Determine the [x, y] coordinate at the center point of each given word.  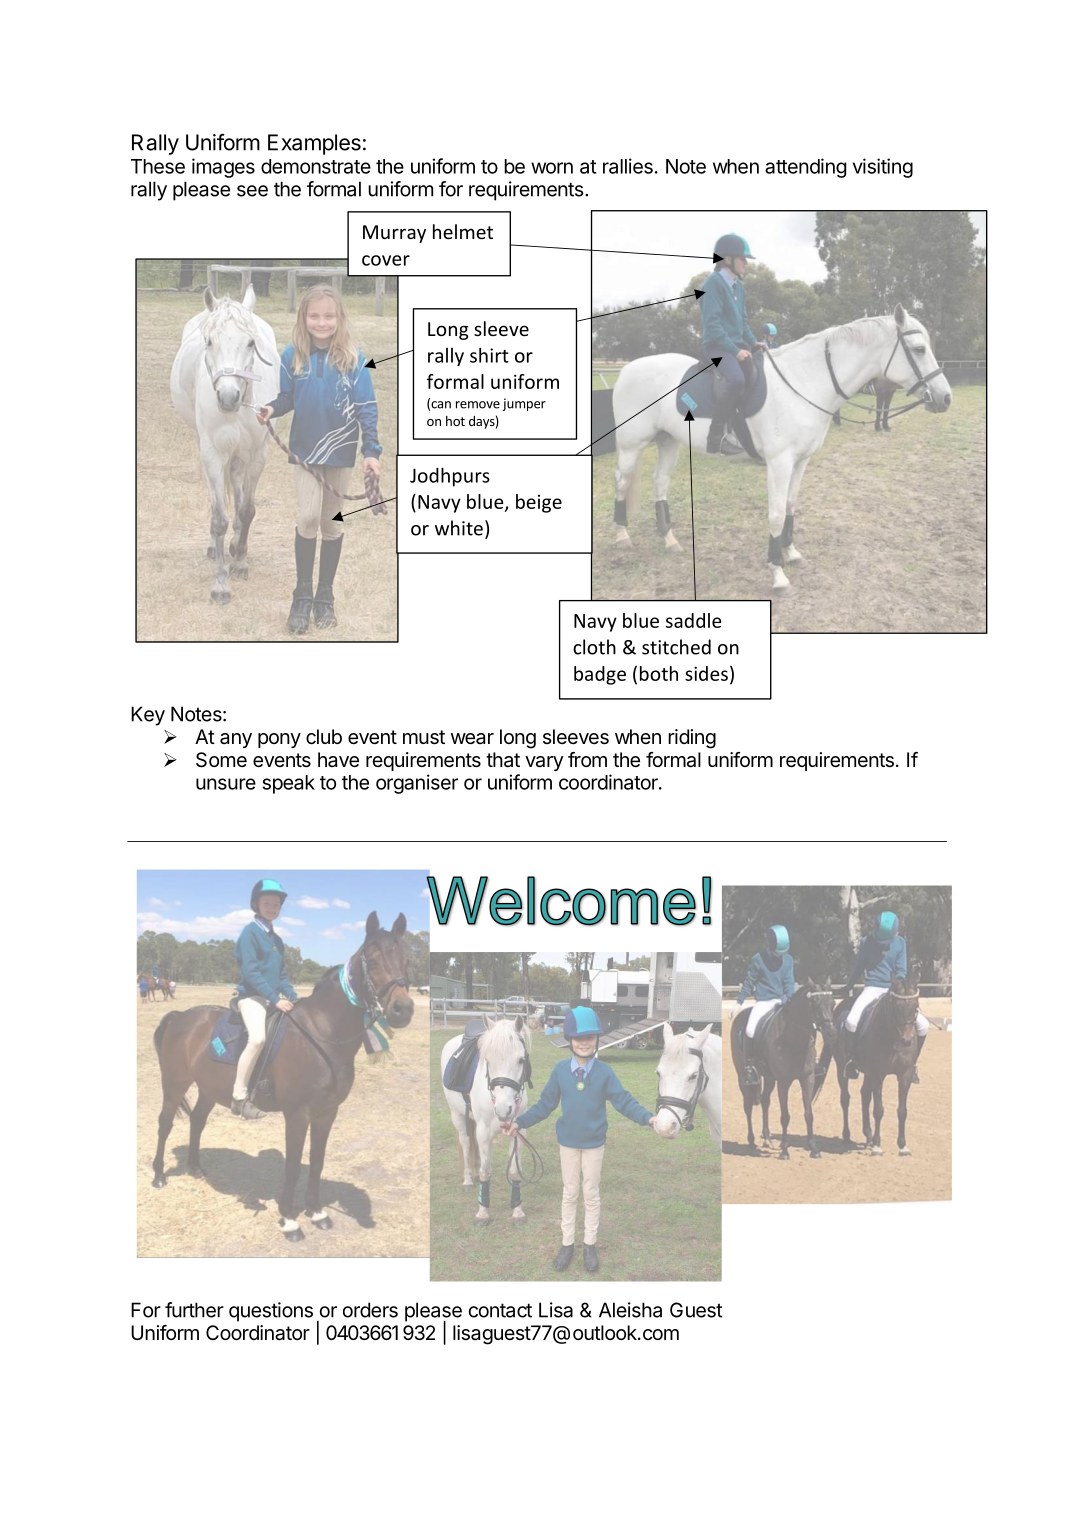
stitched [676, 647]
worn [552, 168]
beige [539, 503]
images [223, 168]
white [459, 528]
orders [370, 1310]
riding [692, 739]
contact [500, 1310]
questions [271, 1312]
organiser [417, 784]
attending [805, 168]
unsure [226, 784]
